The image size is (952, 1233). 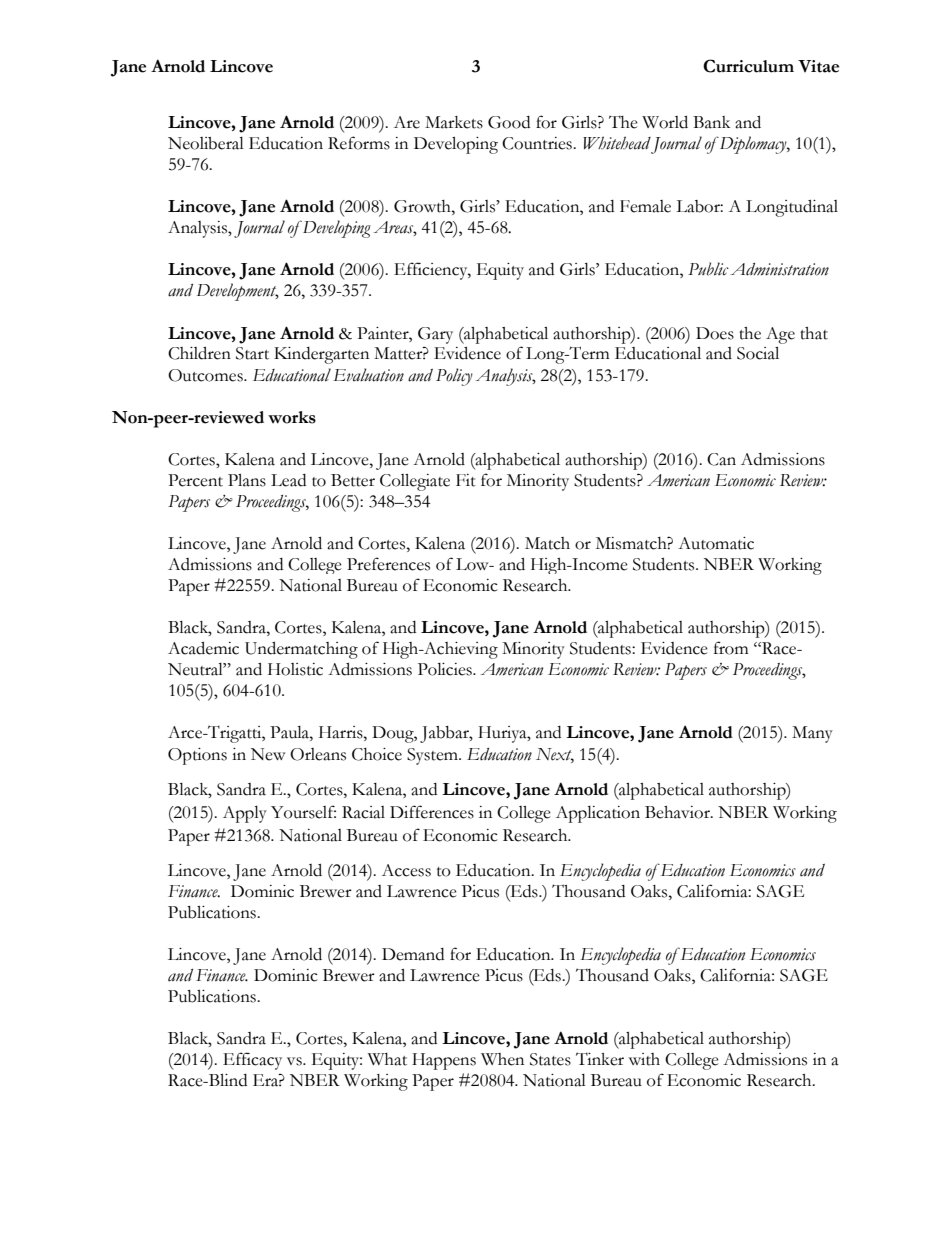 What do you see at coordinates (432, 812) in the document?
I see `Differences` at bounding box center [432, 812].
